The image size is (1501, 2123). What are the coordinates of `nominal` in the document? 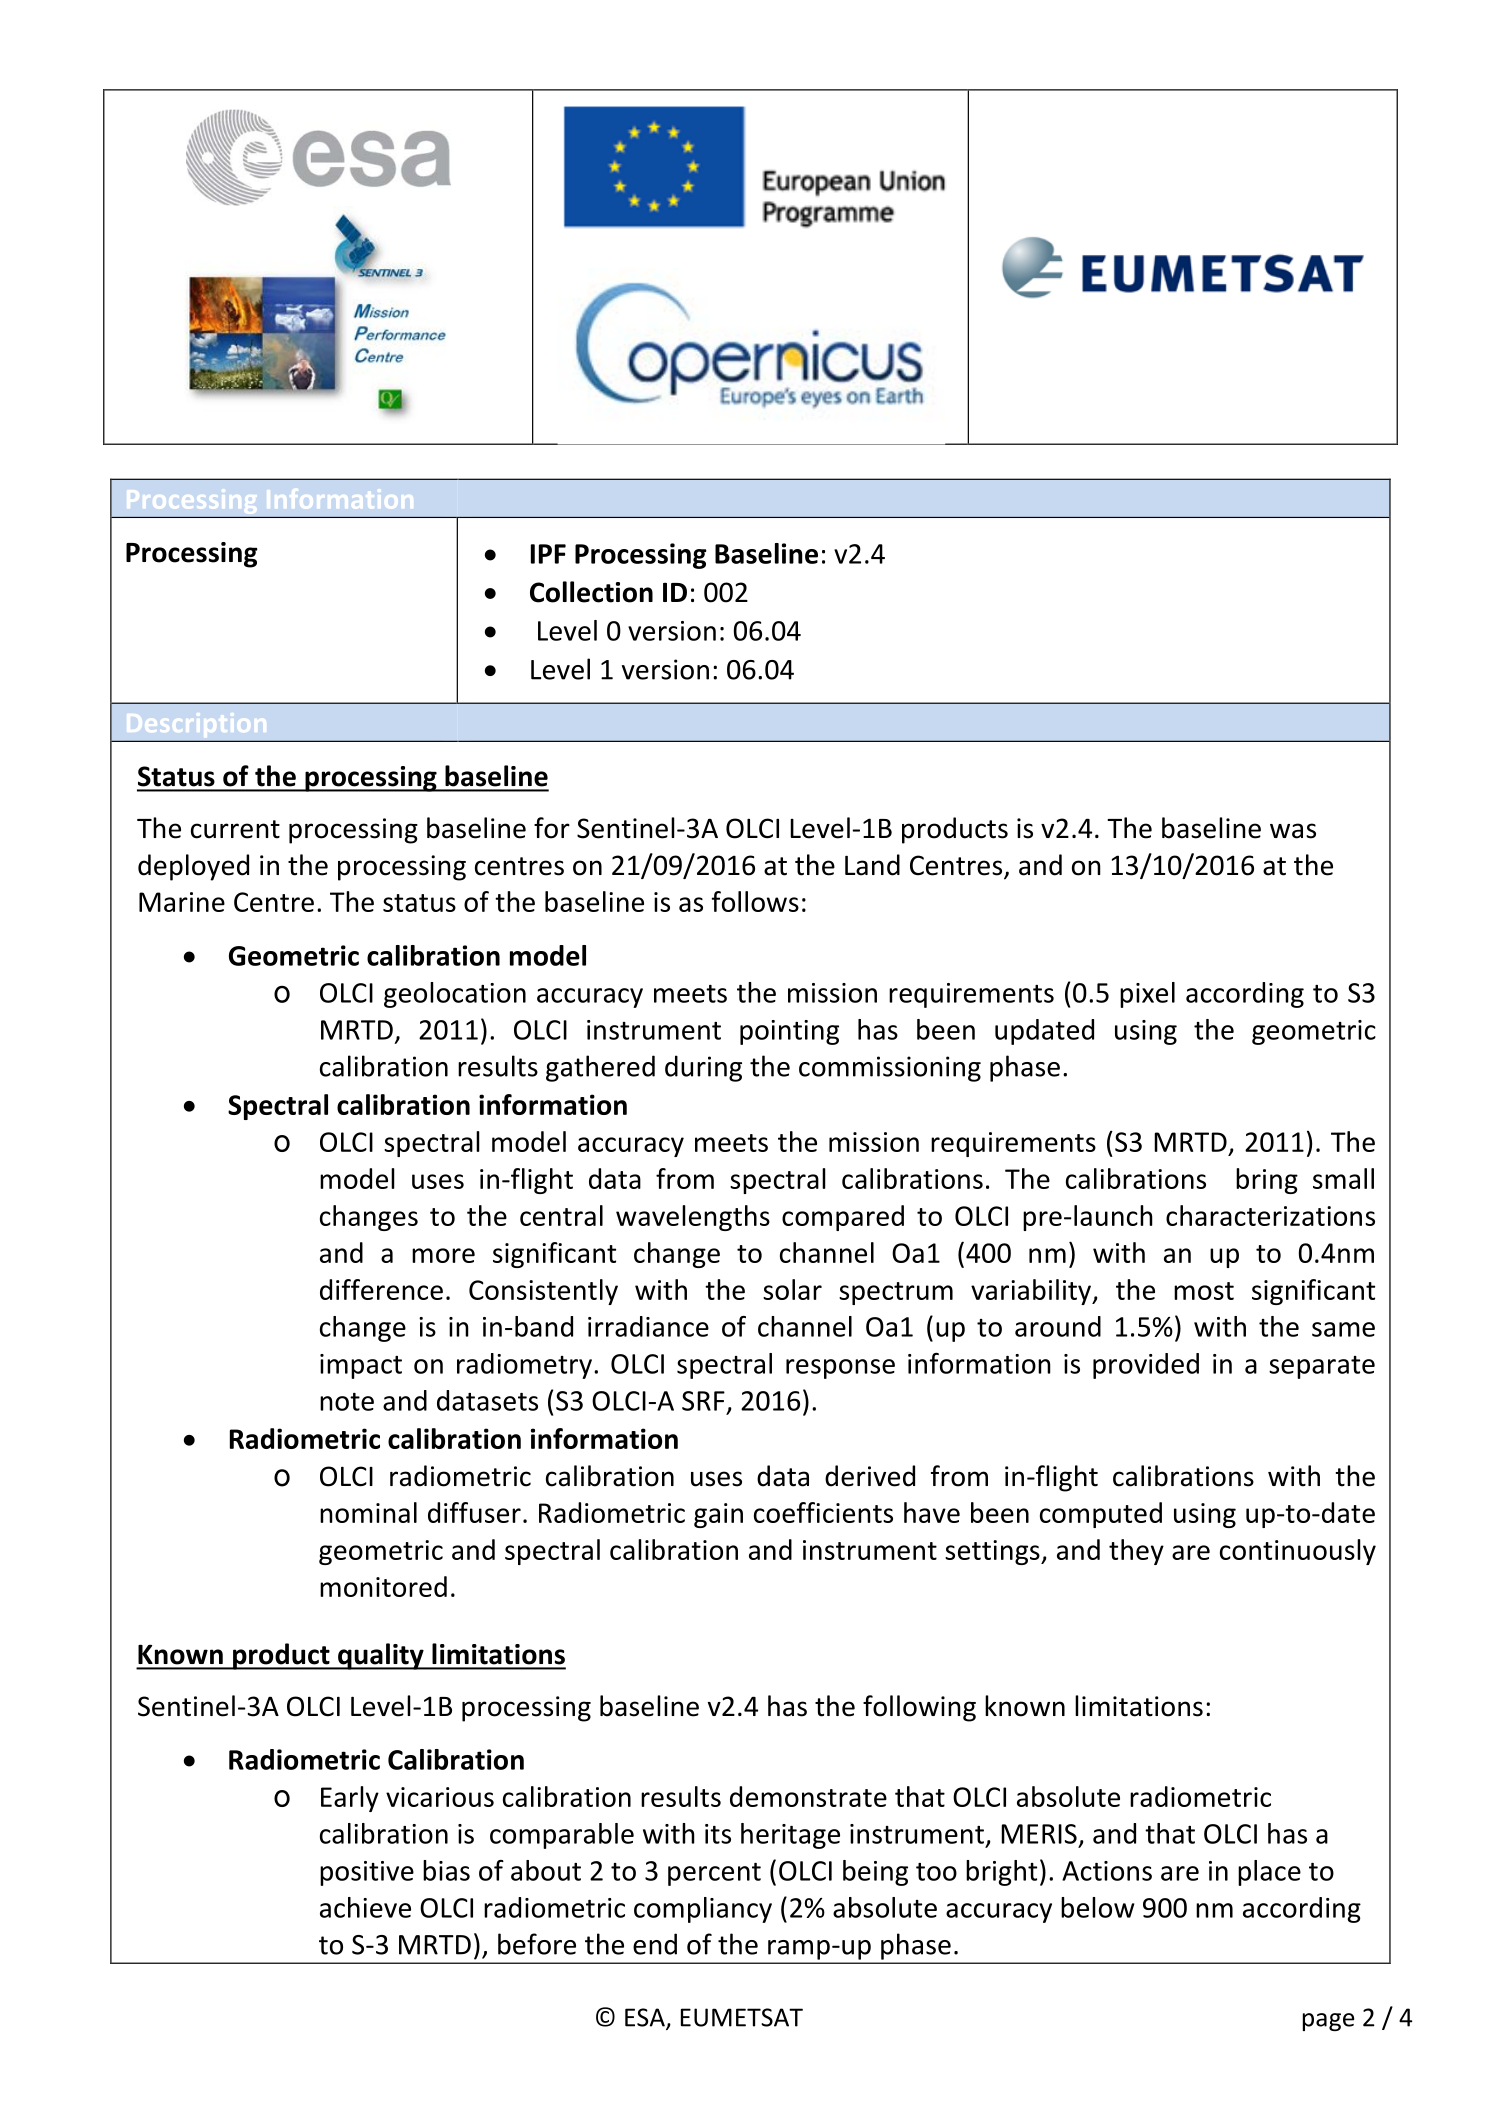 It's located at (368, 1512).
